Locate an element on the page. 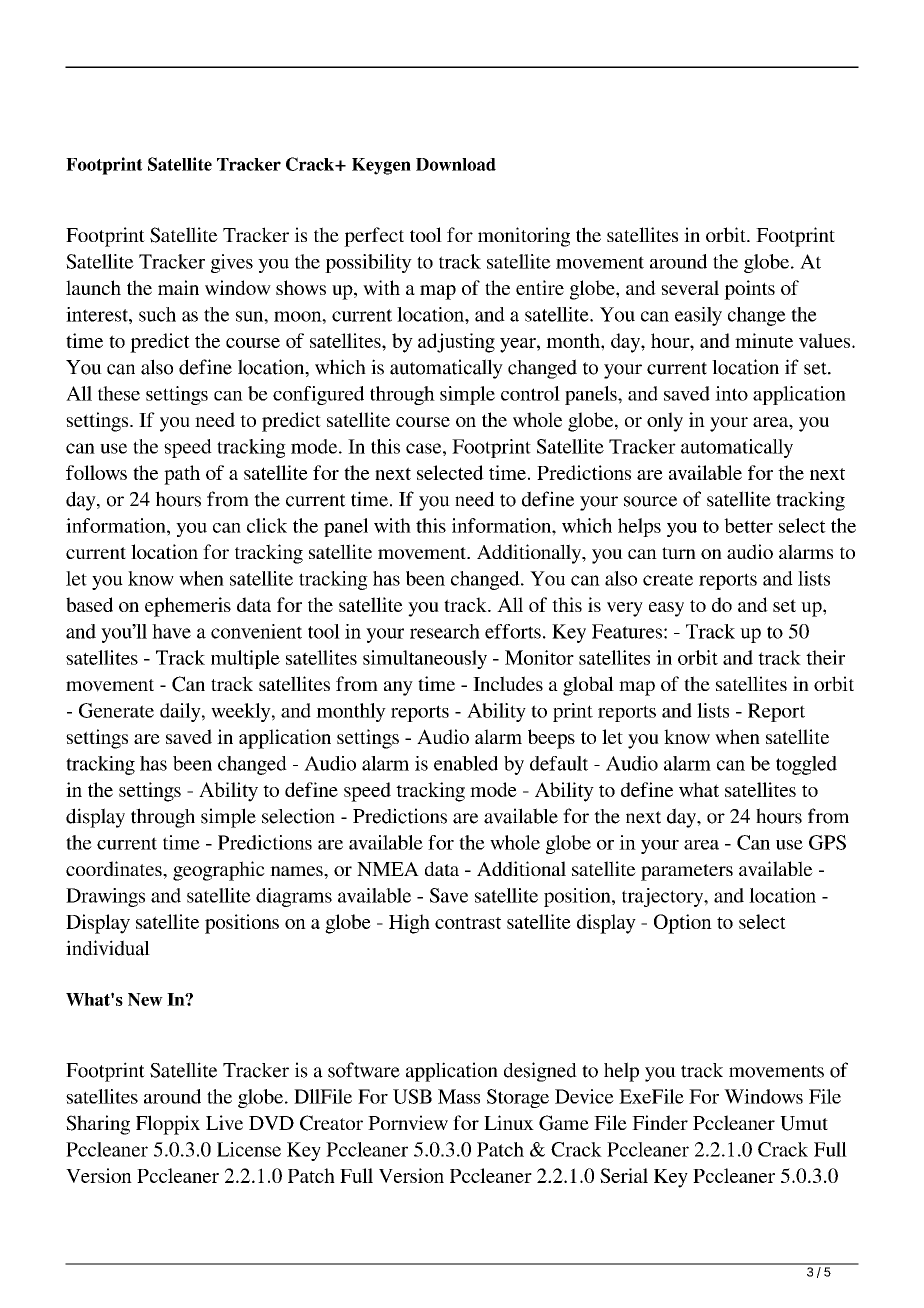 This image has height=1308, width=924. Live is located at coordinates (224, 1122).
